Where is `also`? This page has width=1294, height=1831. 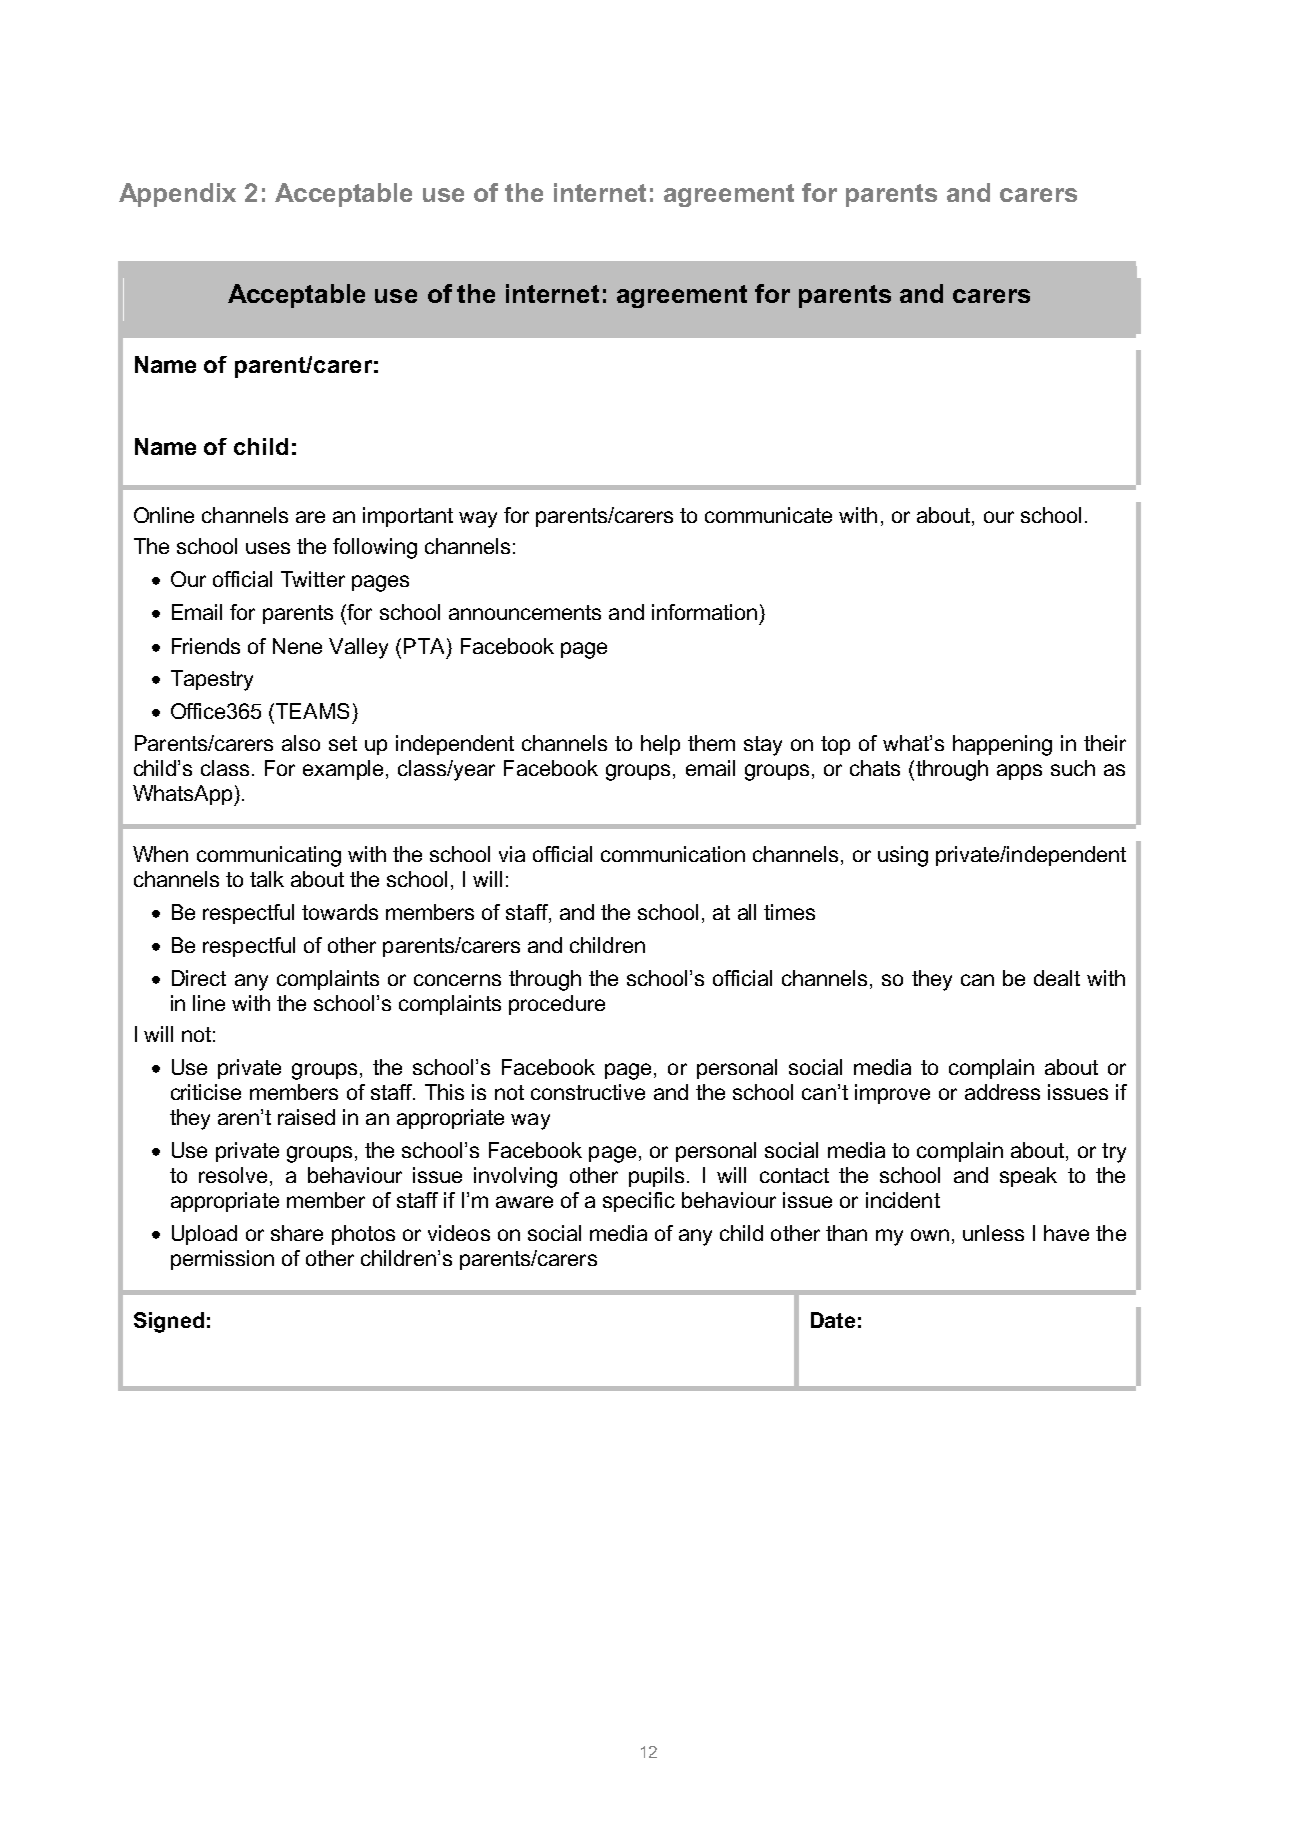 also is located at coordinates (301, 743).
